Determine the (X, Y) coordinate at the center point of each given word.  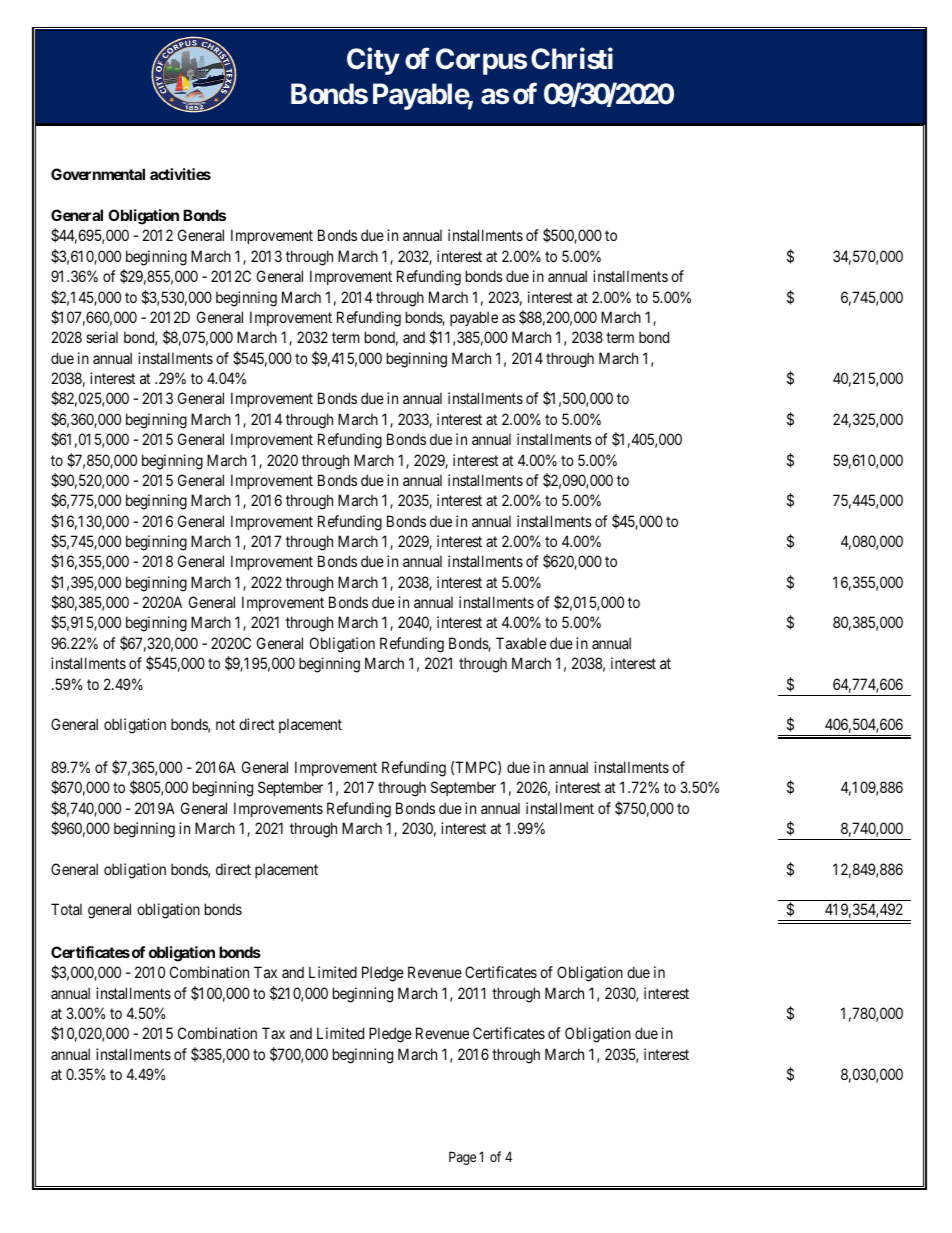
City (373, 61)
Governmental (98, 174)
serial (102, 337)
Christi (572, 59)
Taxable (521, 643)
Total (66, 909)
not (225, 724)
